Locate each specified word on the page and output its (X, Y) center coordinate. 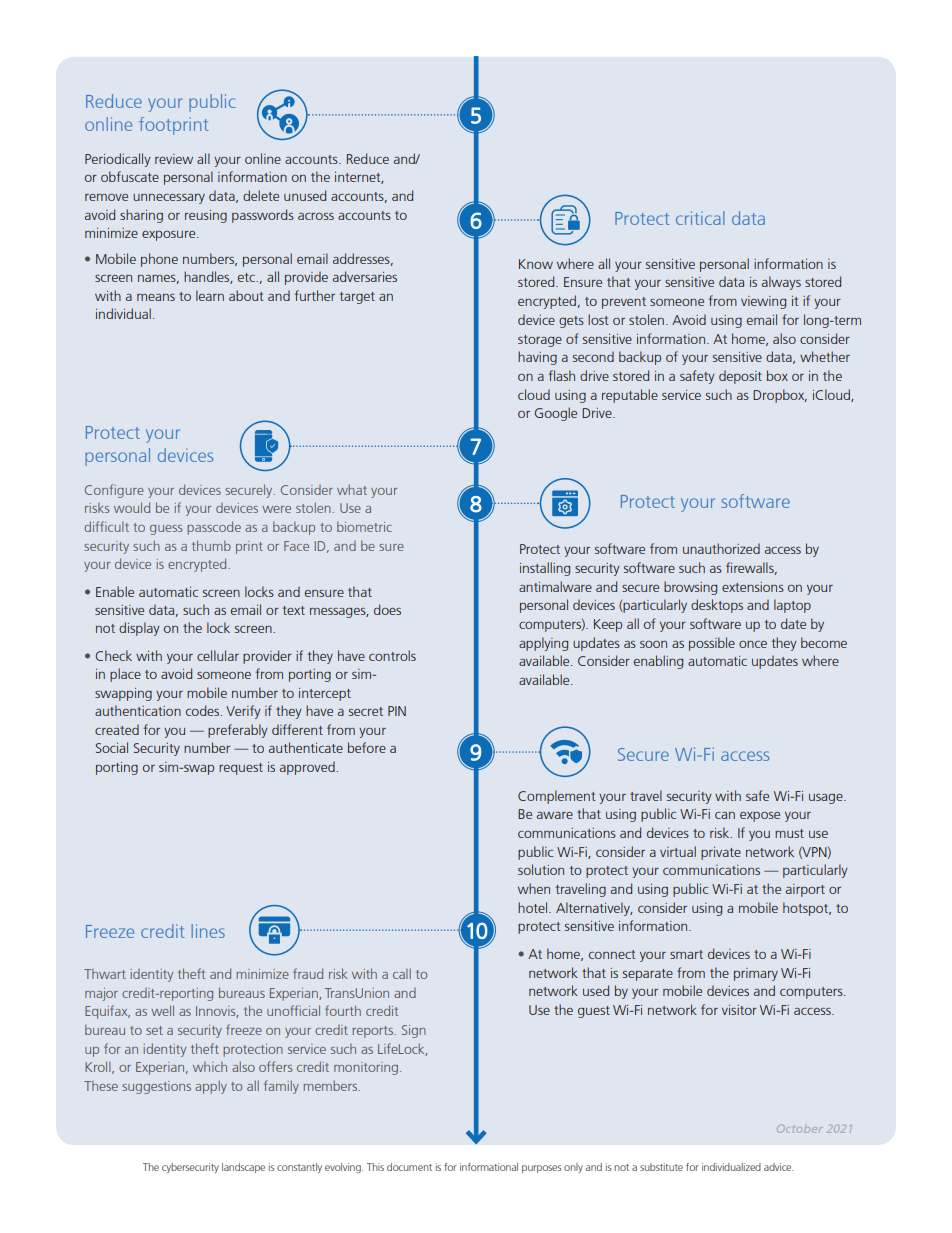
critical (700, 218)
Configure (114, 491)
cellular (218, 655)
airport (805, 890)
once (753, 644)
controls (392, 655)
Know (536, 264)
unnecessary (169, 199)
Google (556, 414)
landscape (243, 1168)
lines (208, 931)
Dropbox (780, 396)
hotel (534, 907)
